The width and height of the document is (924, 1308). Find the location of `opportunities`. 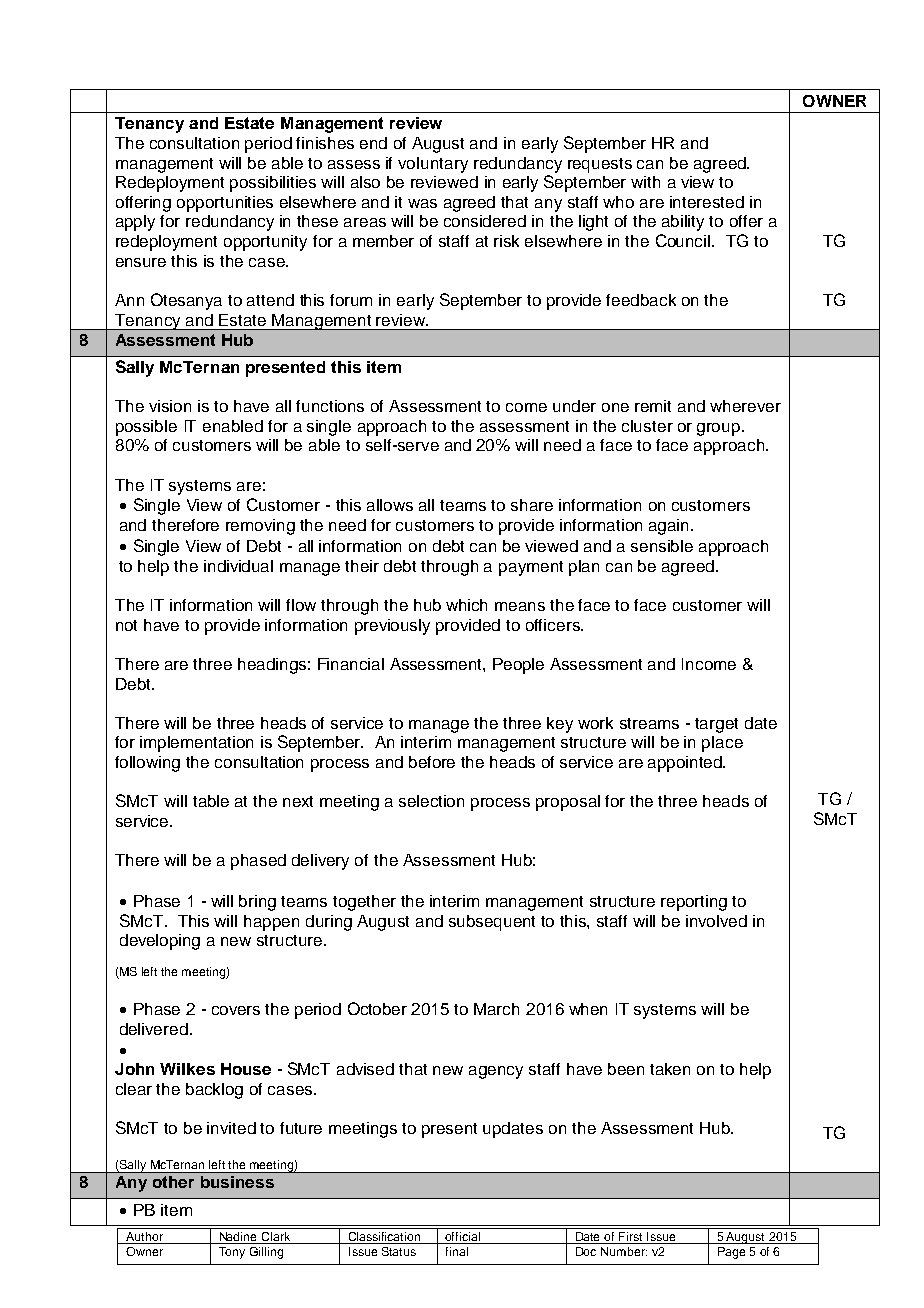

opportunities is located at coordinates (225, 204).
